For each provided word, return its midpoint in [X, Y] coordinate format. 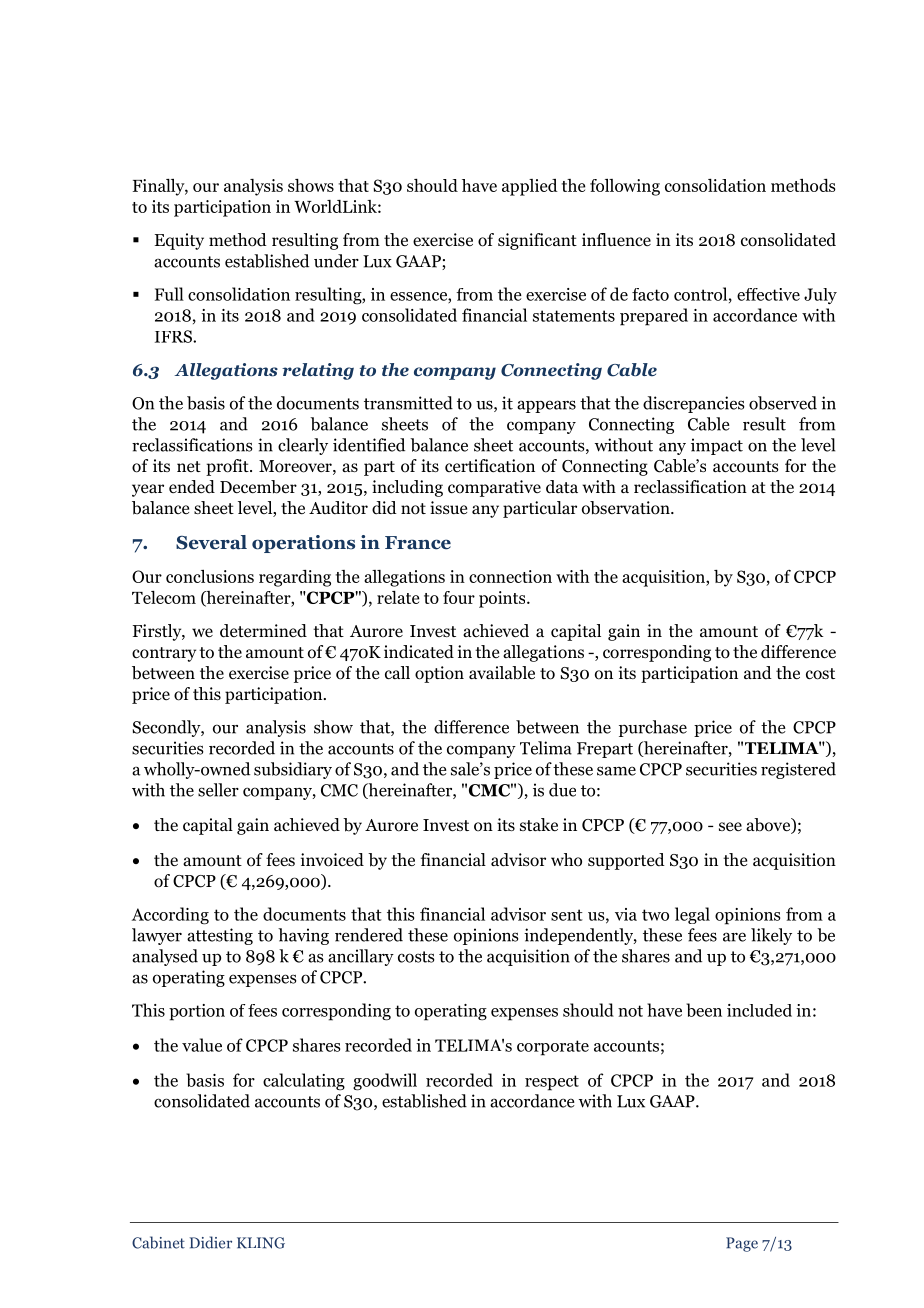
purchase [653, 728]
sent [567, 915]
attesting [220, 936]
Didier [211, 1242]
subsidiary [293, 770]
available [502, 673]
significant [537, 241]
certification [490, 466]
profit [228, 467]
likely [771, 936]
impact [717, 446]
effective [768, 294]
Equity [179, 241]
